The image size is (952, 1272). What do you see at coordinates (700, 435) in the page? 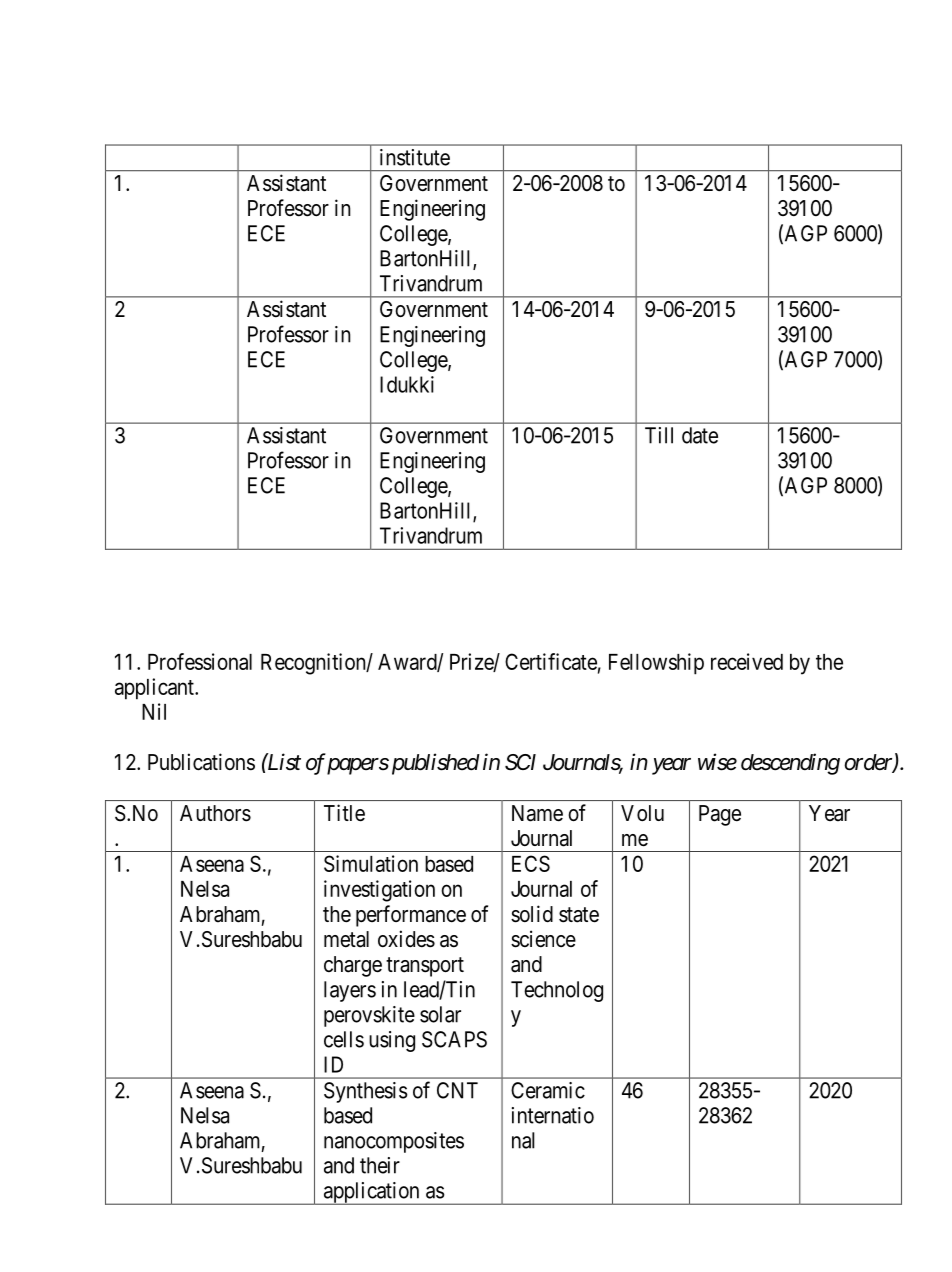
I see `date` at bounding box center [700, 435].
